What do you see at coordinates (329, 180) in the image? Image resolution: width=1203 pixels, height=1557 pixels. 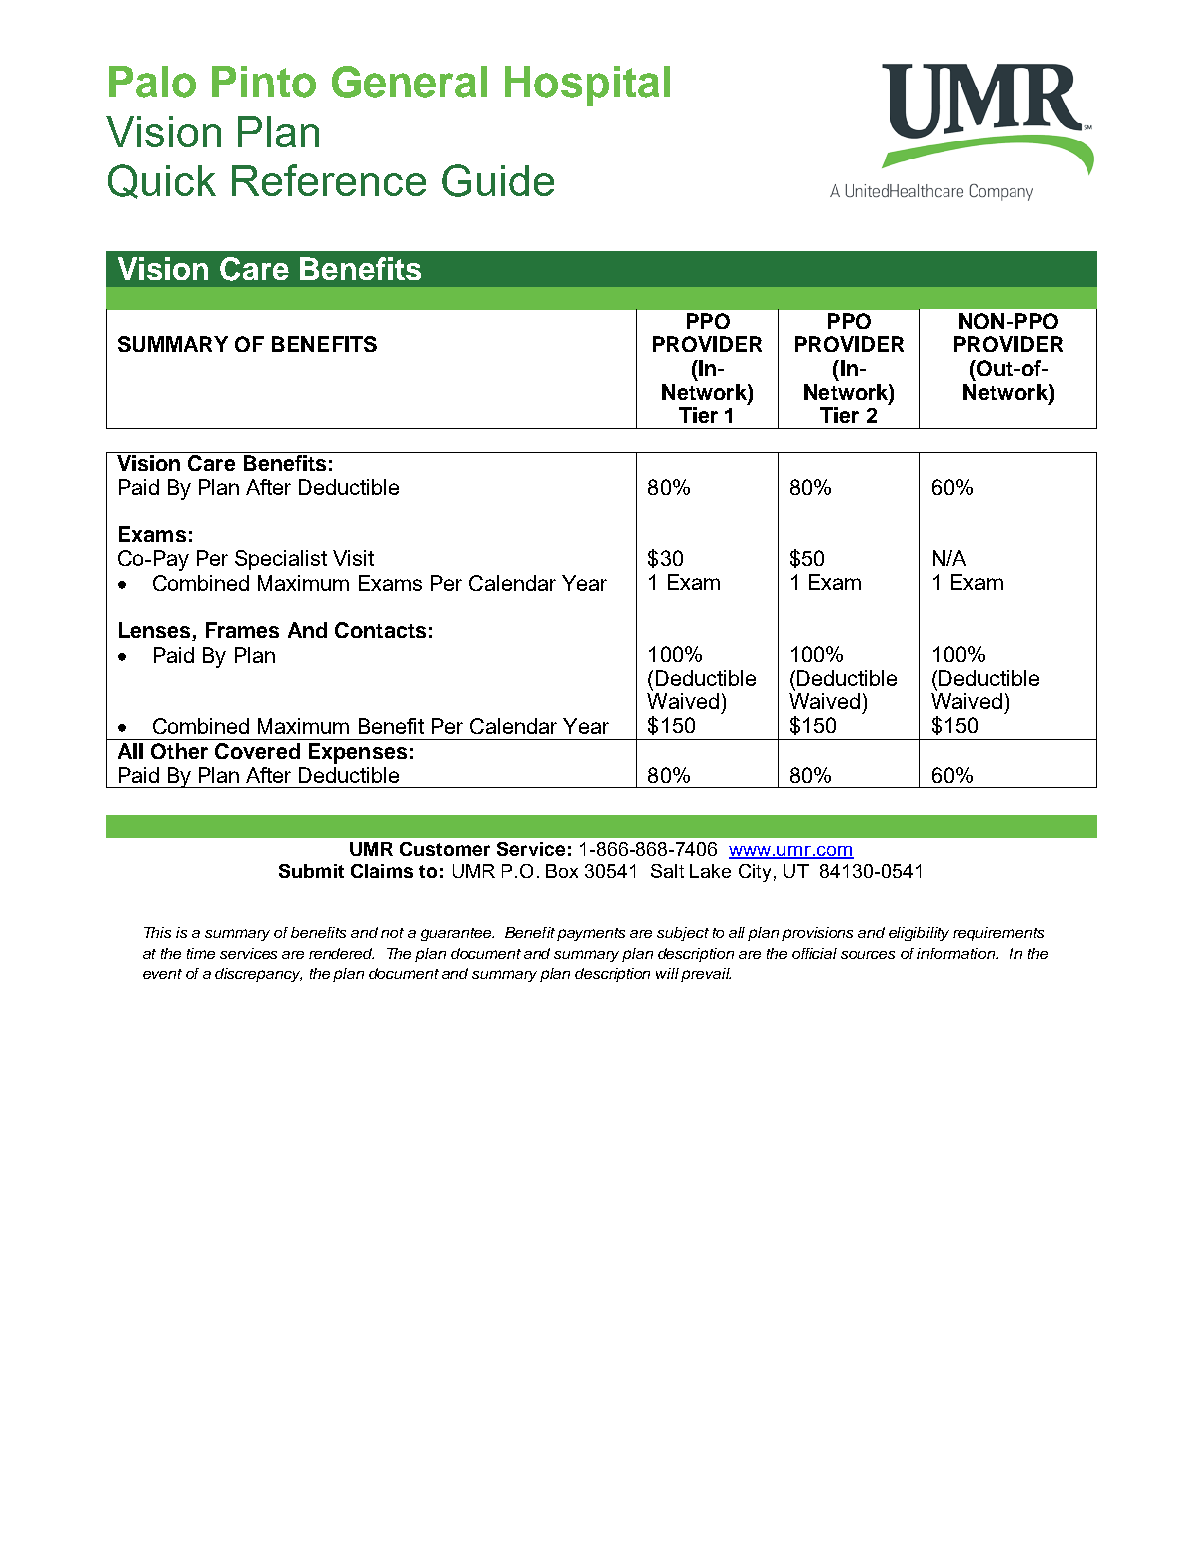 I see `Reference` at bounding box center [329, 180].
